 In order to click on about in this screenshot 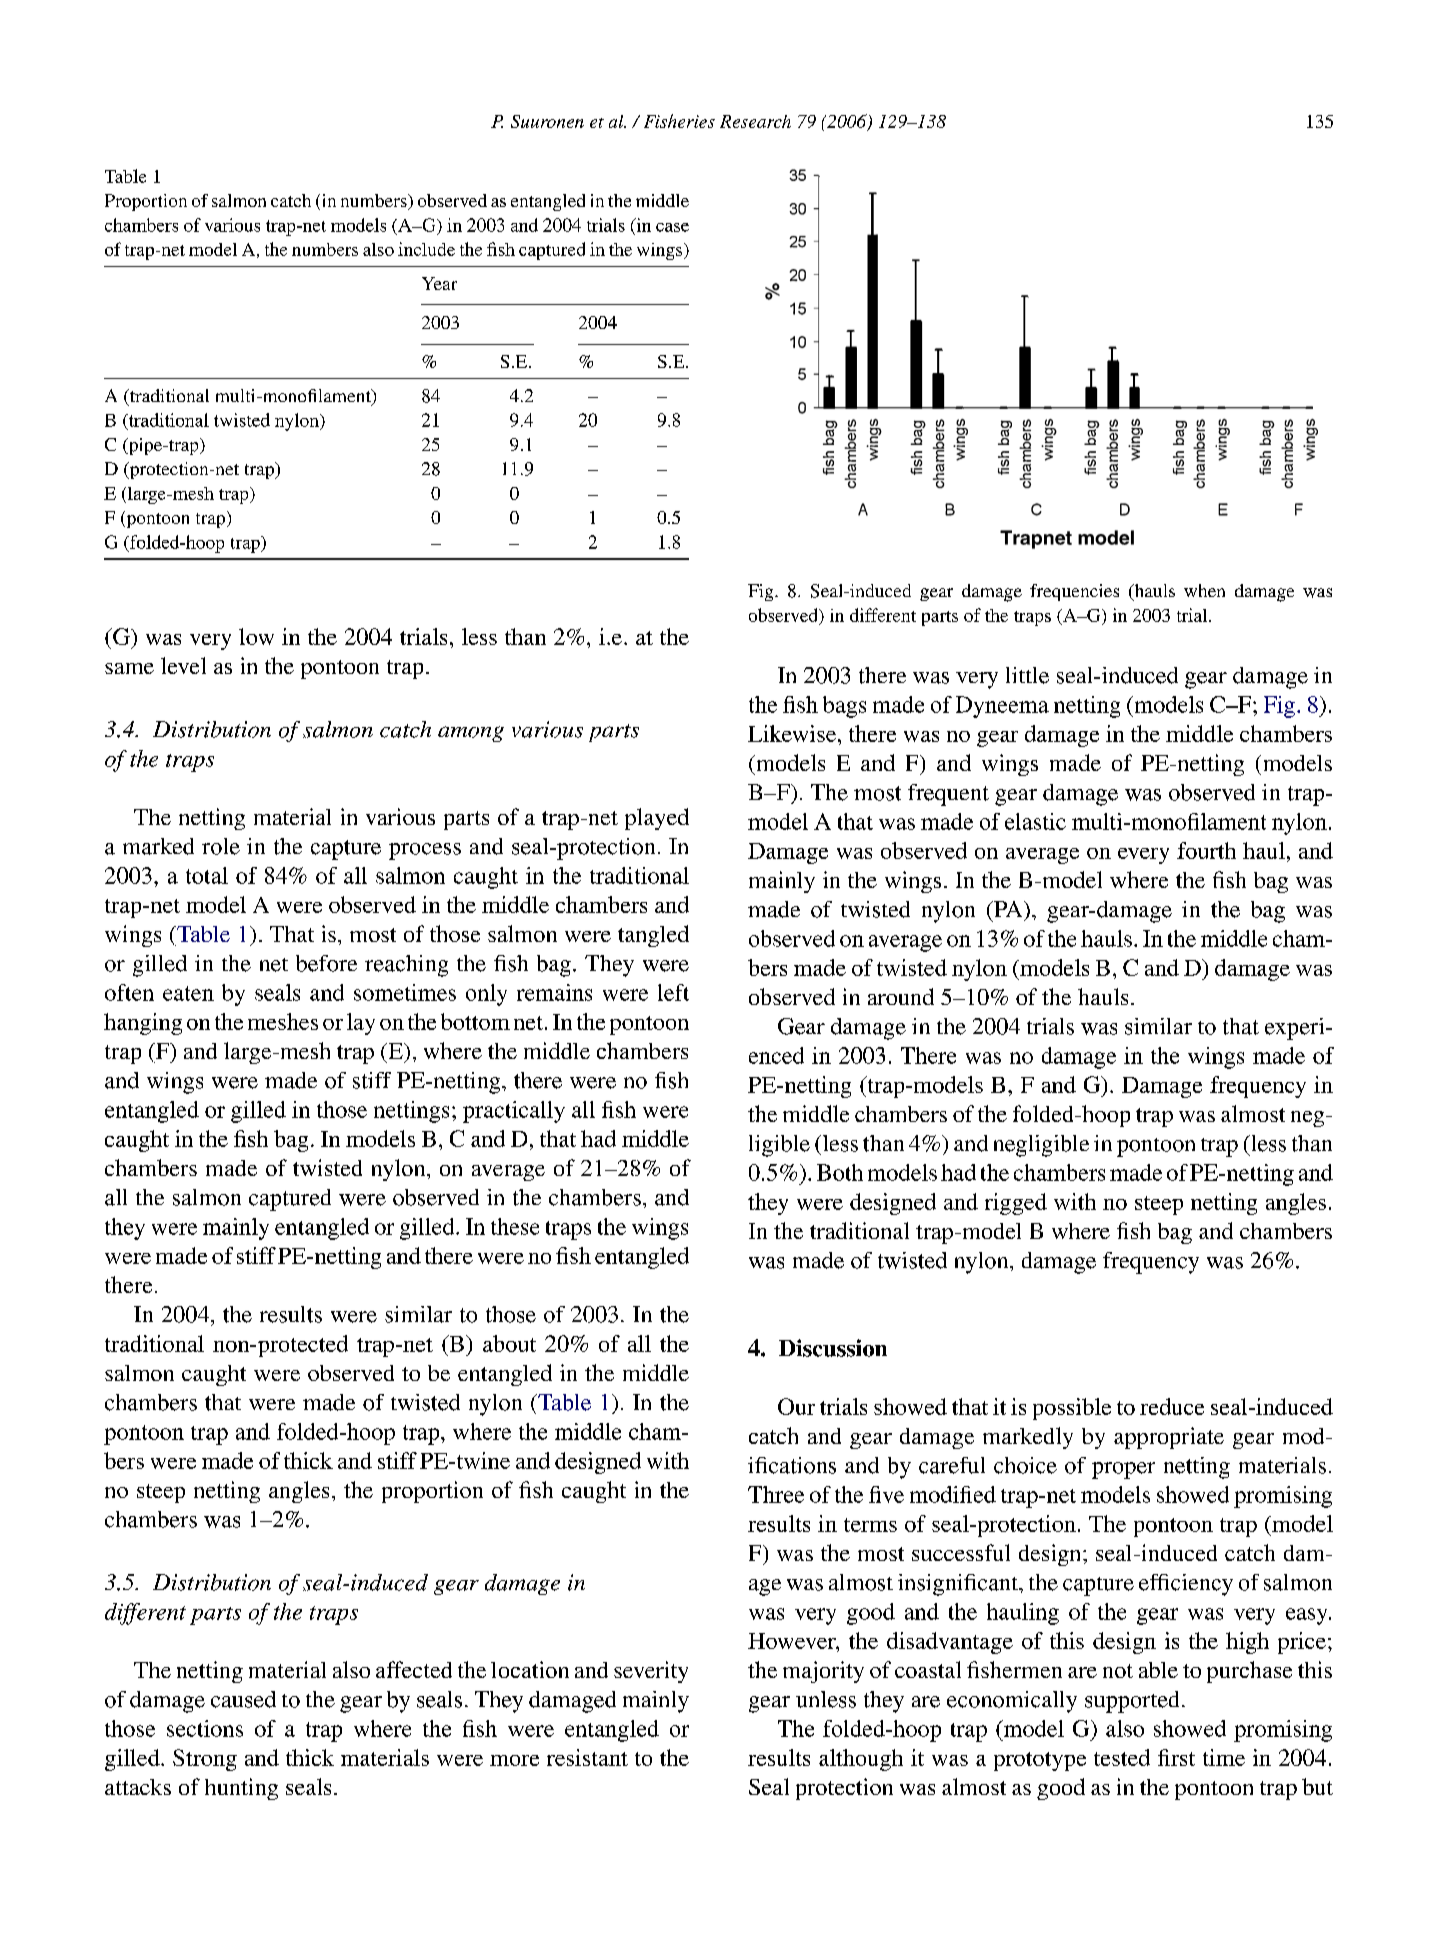, I will do `click(509, 1343)`.
